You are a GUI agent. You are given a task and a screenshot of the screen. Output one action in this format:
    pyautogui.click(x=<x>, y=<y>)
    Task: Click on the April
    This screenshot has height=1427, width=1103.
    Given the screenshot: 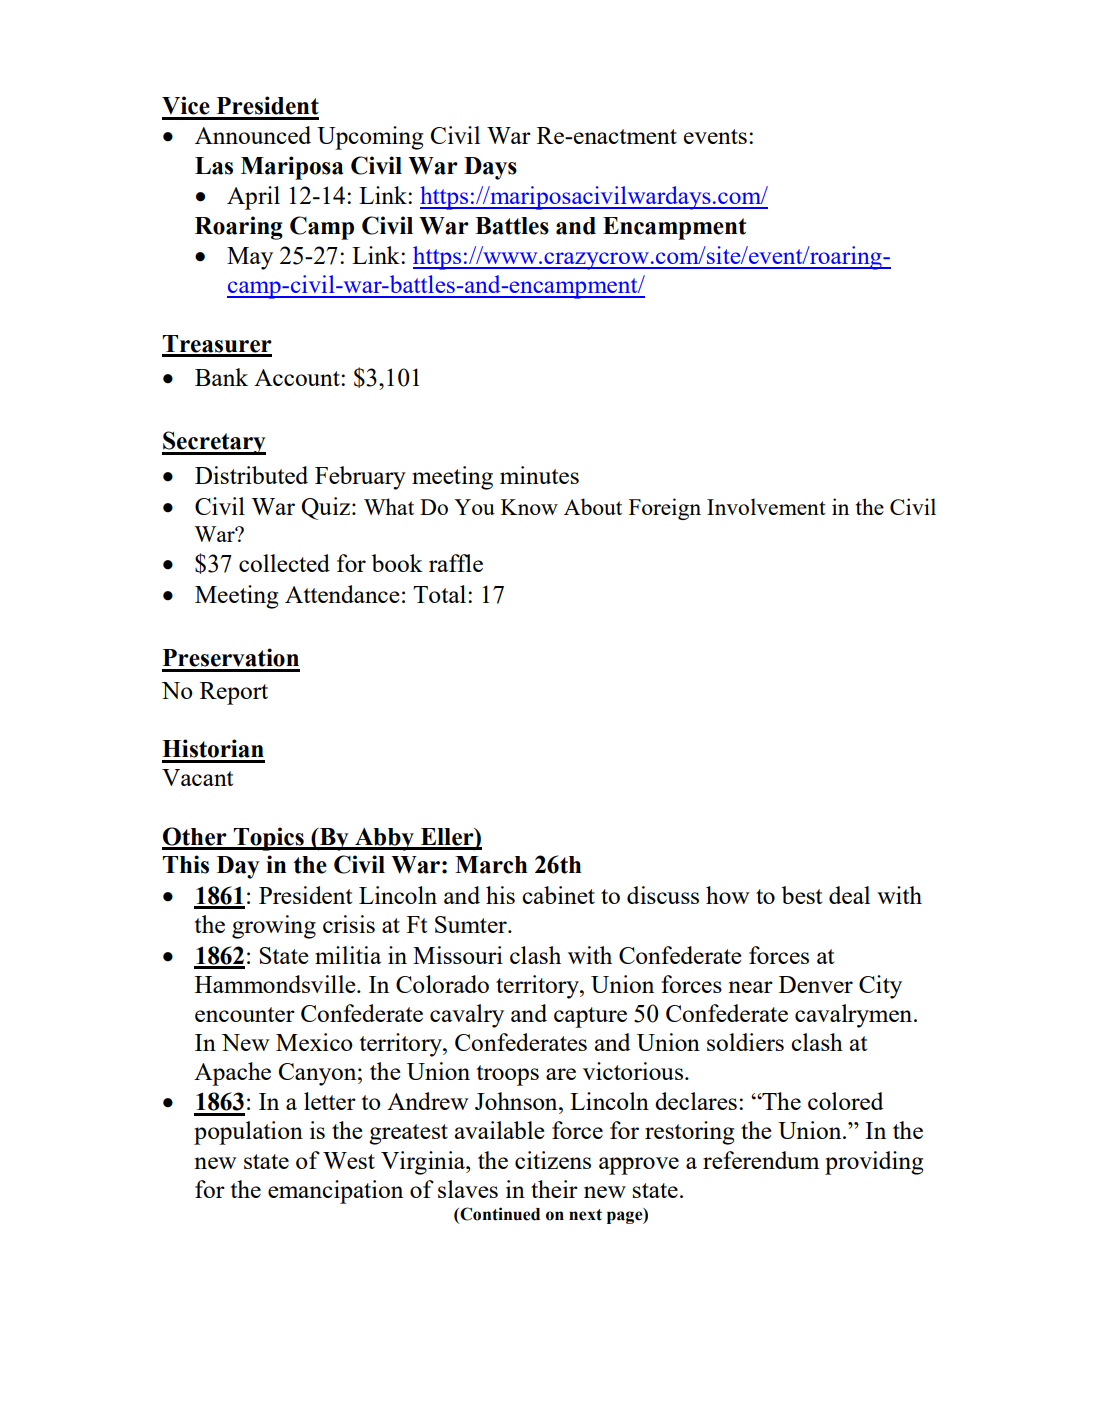 What is the action you would take?
    pyautogui.click(x=253, y=198)
